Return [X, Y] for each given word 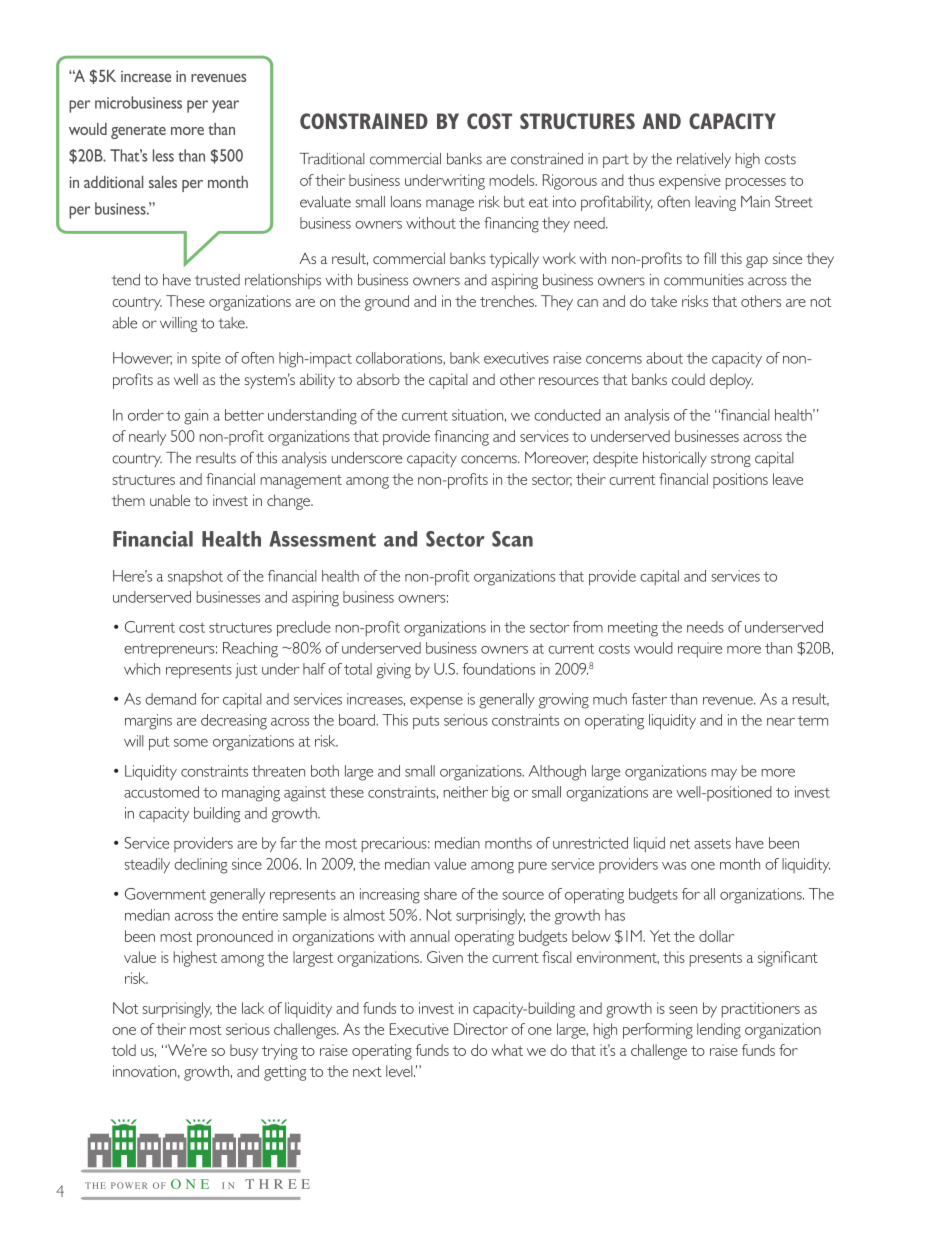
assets [712, 843]
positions [740, 481]
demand [170, 699]
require [700, 650]
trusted [217, 280]
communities [704, 280]
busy [244, 1052]
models [513, 180]
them [128, 500]
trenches [508, 301]
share [440, 894]
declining [200, 866]
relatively [704, 160]
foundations [499, 669]
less [163, 155]
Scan [512, 539]
